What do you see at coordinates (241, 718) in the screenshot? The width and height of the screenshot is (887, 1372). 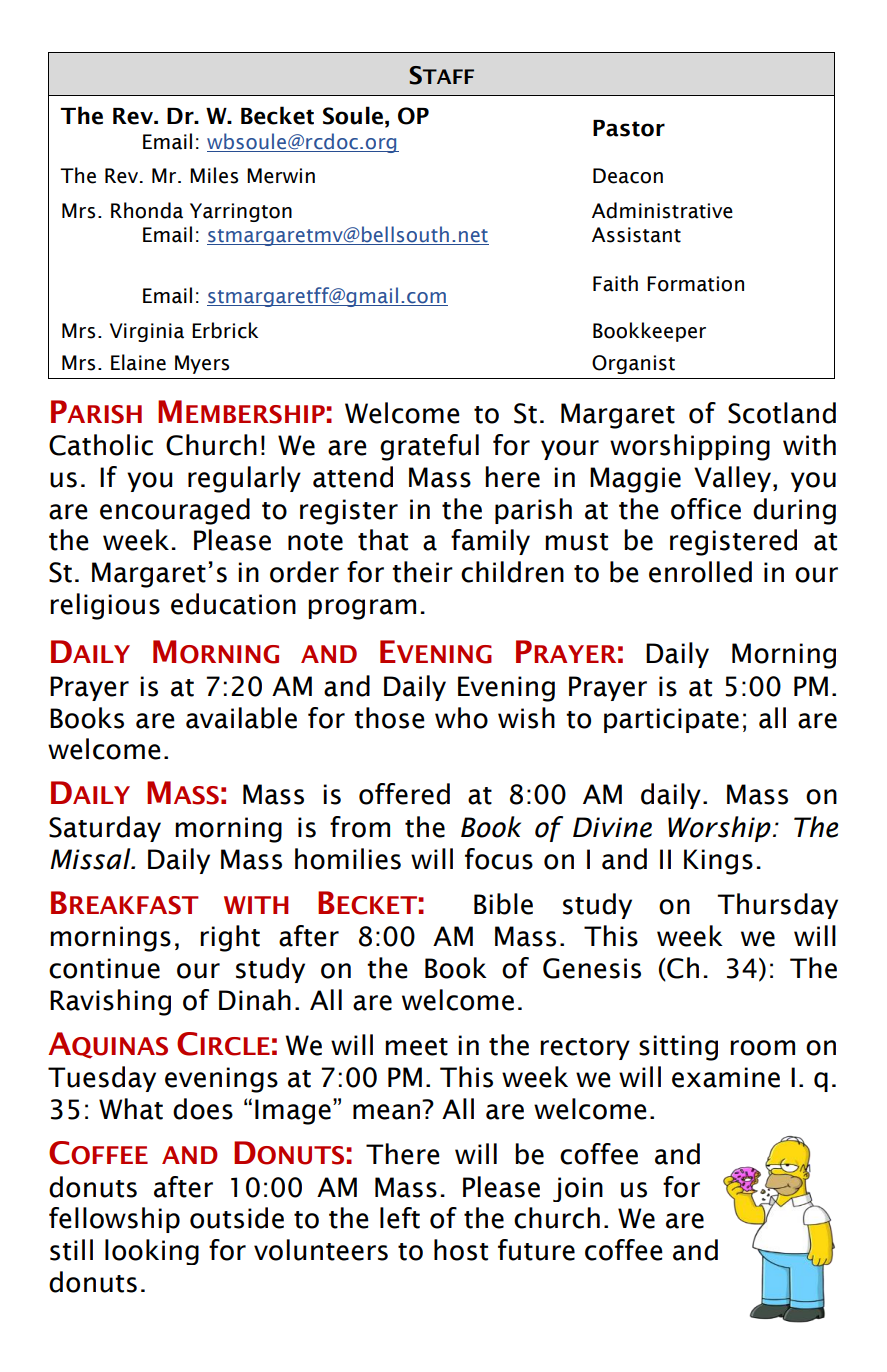 I see `available` at bounding box center [241, 718].
